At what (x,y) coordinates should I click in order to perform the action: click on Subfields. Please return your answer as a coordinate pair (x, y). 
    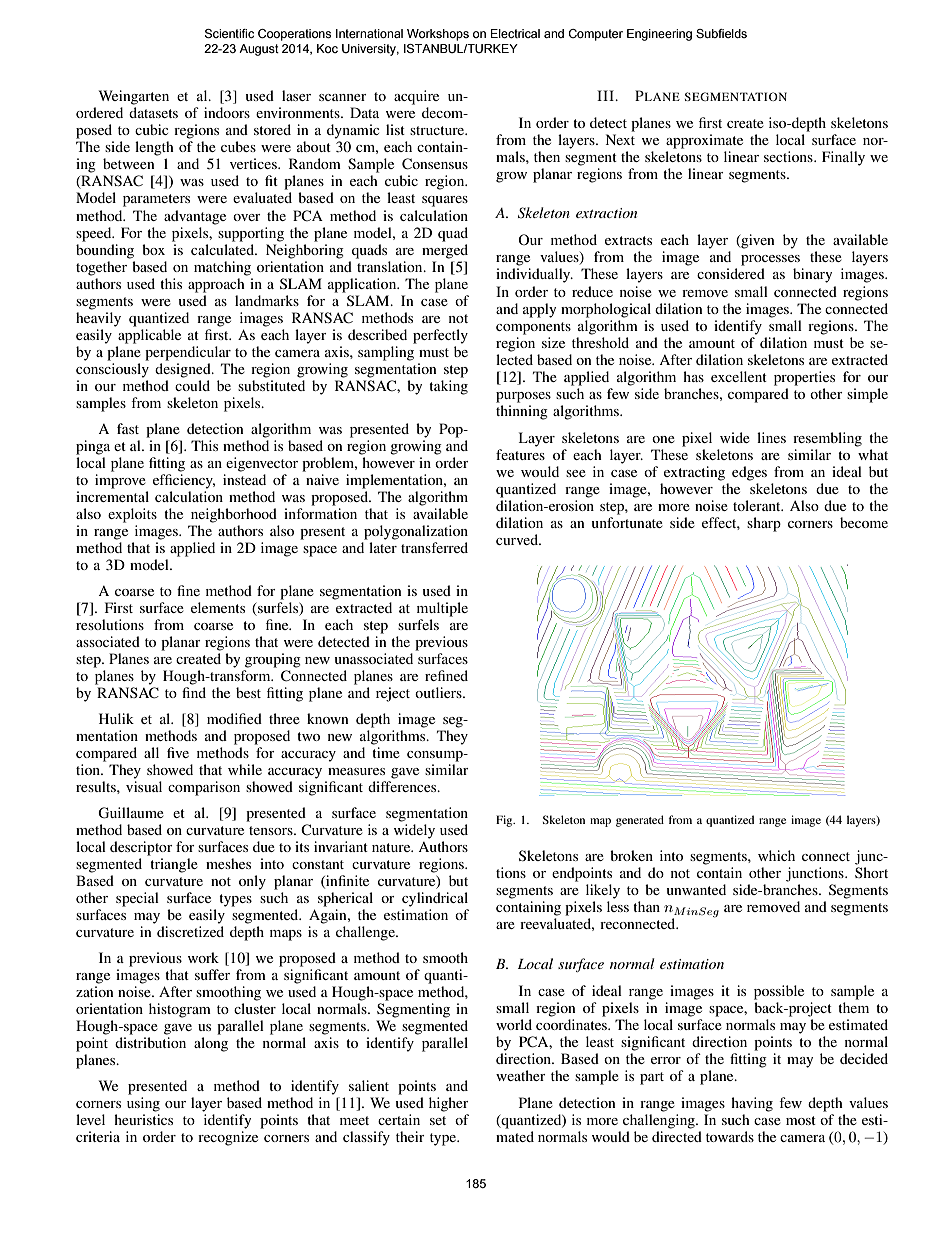
    Looking at the image, I should click on (721, 33).
